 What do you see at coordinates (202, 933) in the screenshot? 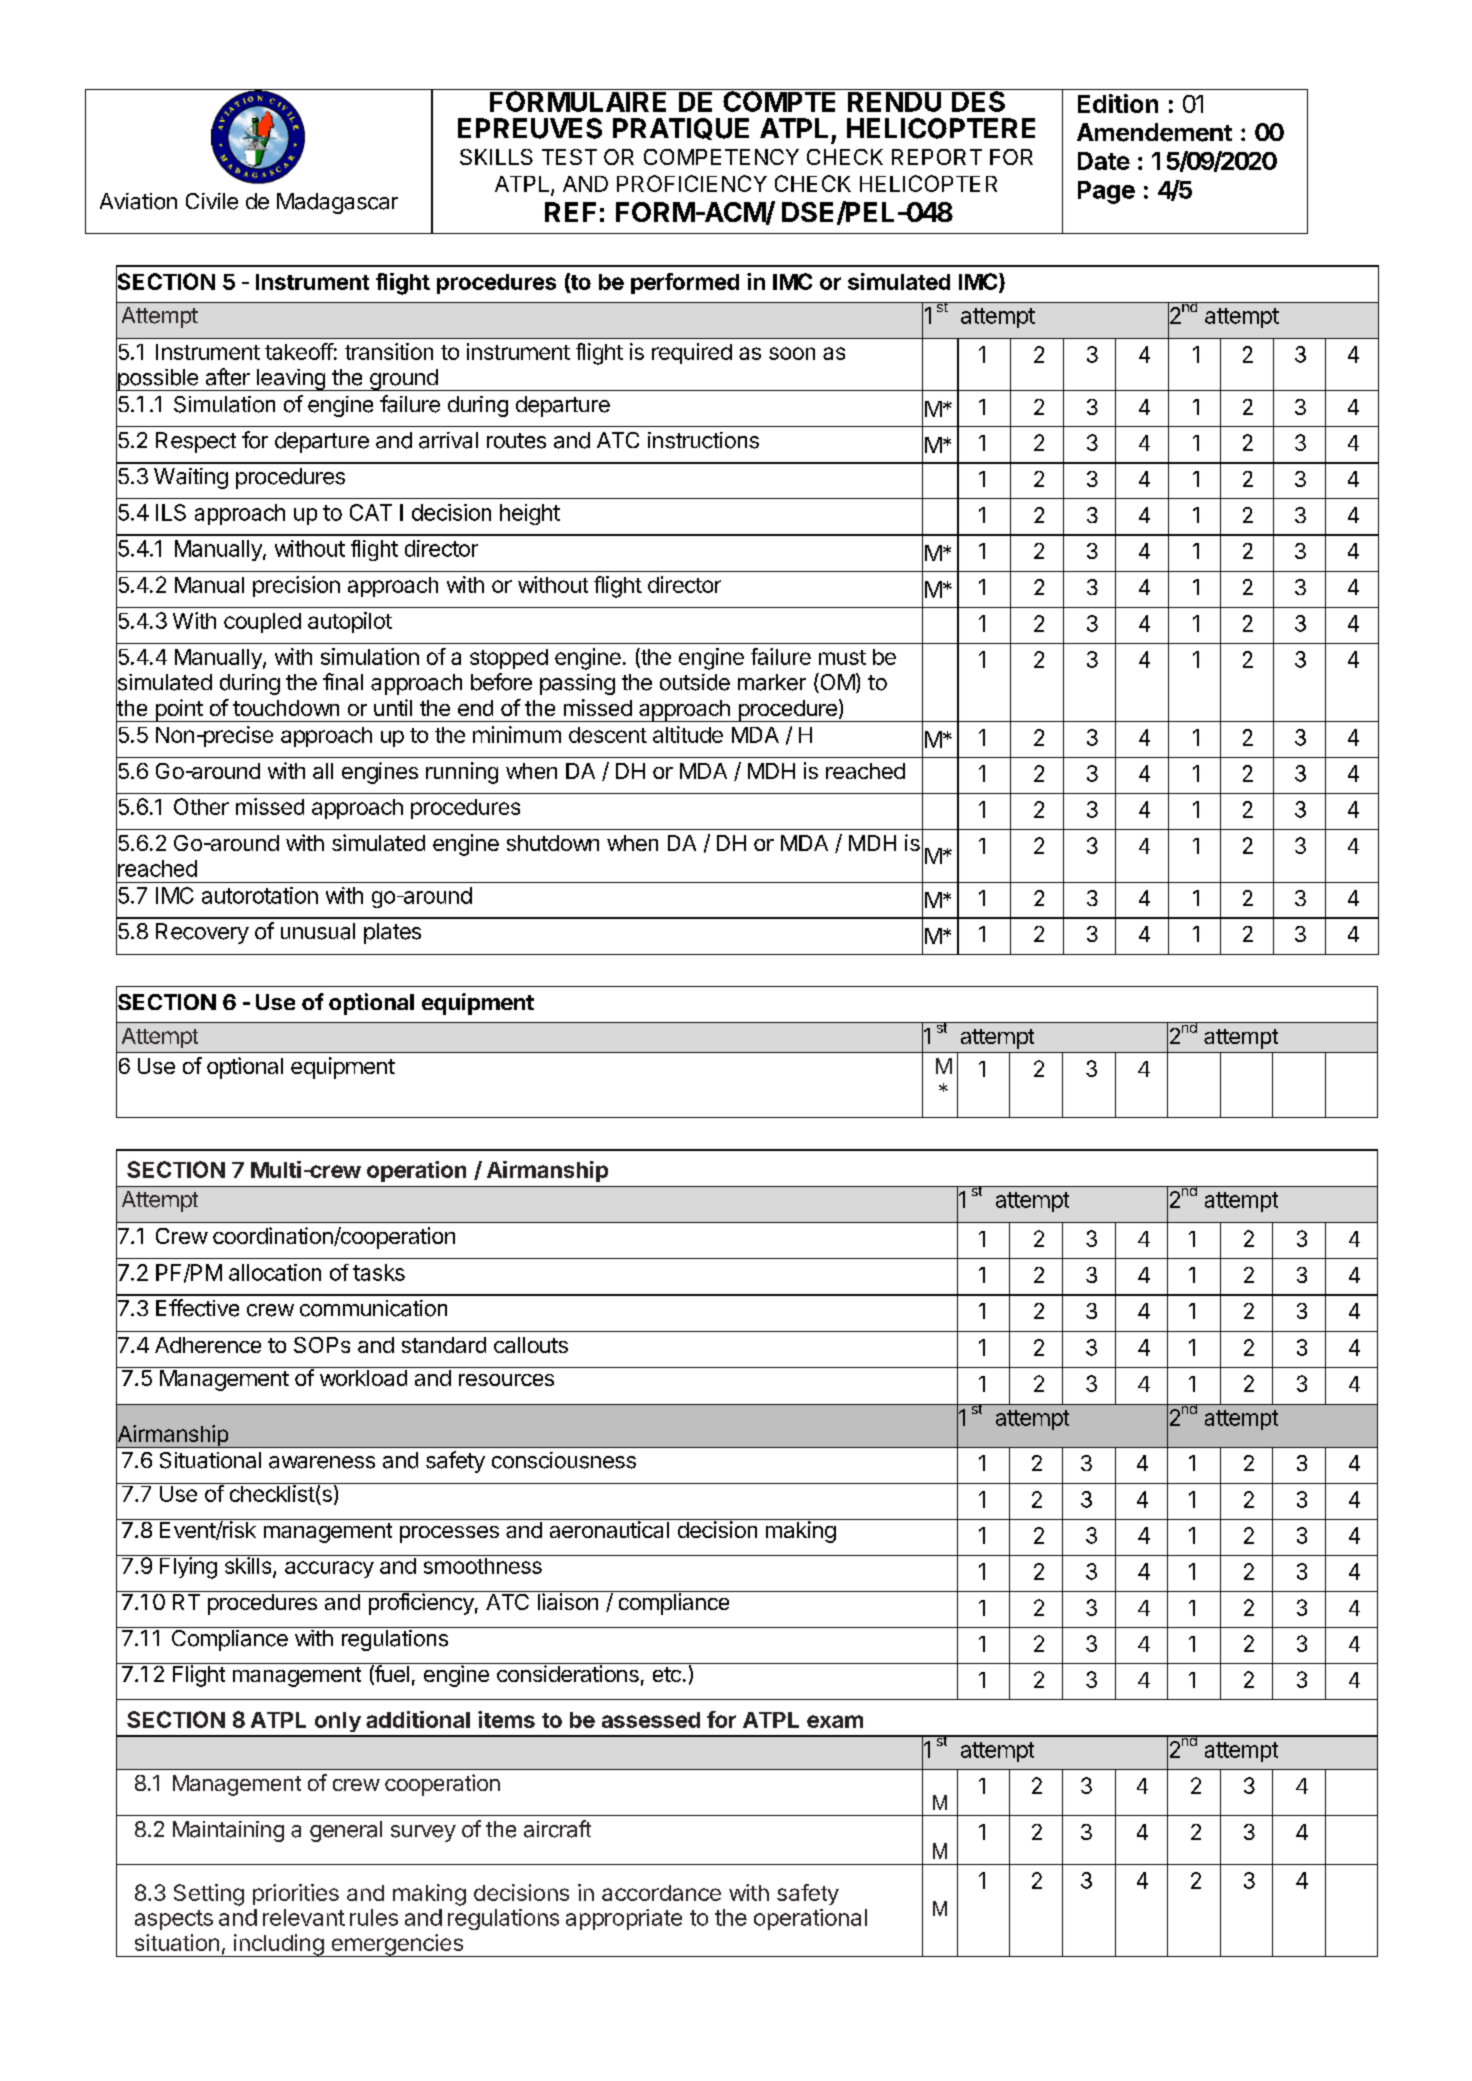
I see `Recovery` at bounding box center [202, 933].
